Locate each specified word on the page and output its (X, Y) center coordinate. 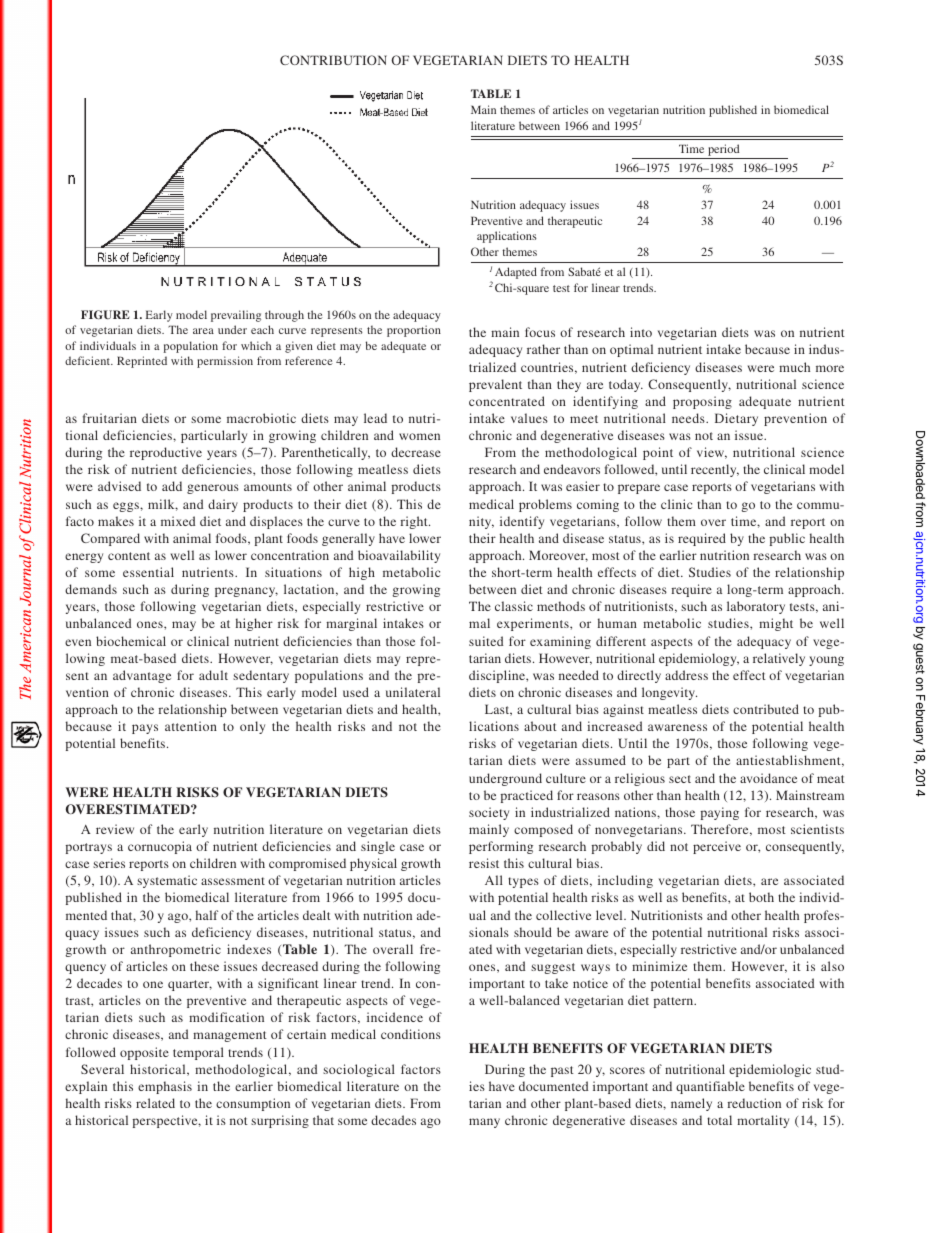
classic (514, 606)
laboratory (756, 607)
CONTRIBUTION (333, 60)
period (724, 151)
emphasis (165, 1087)
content (129, 556)
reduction (754, 1103)
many (484, 1123)
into (641, 332)
